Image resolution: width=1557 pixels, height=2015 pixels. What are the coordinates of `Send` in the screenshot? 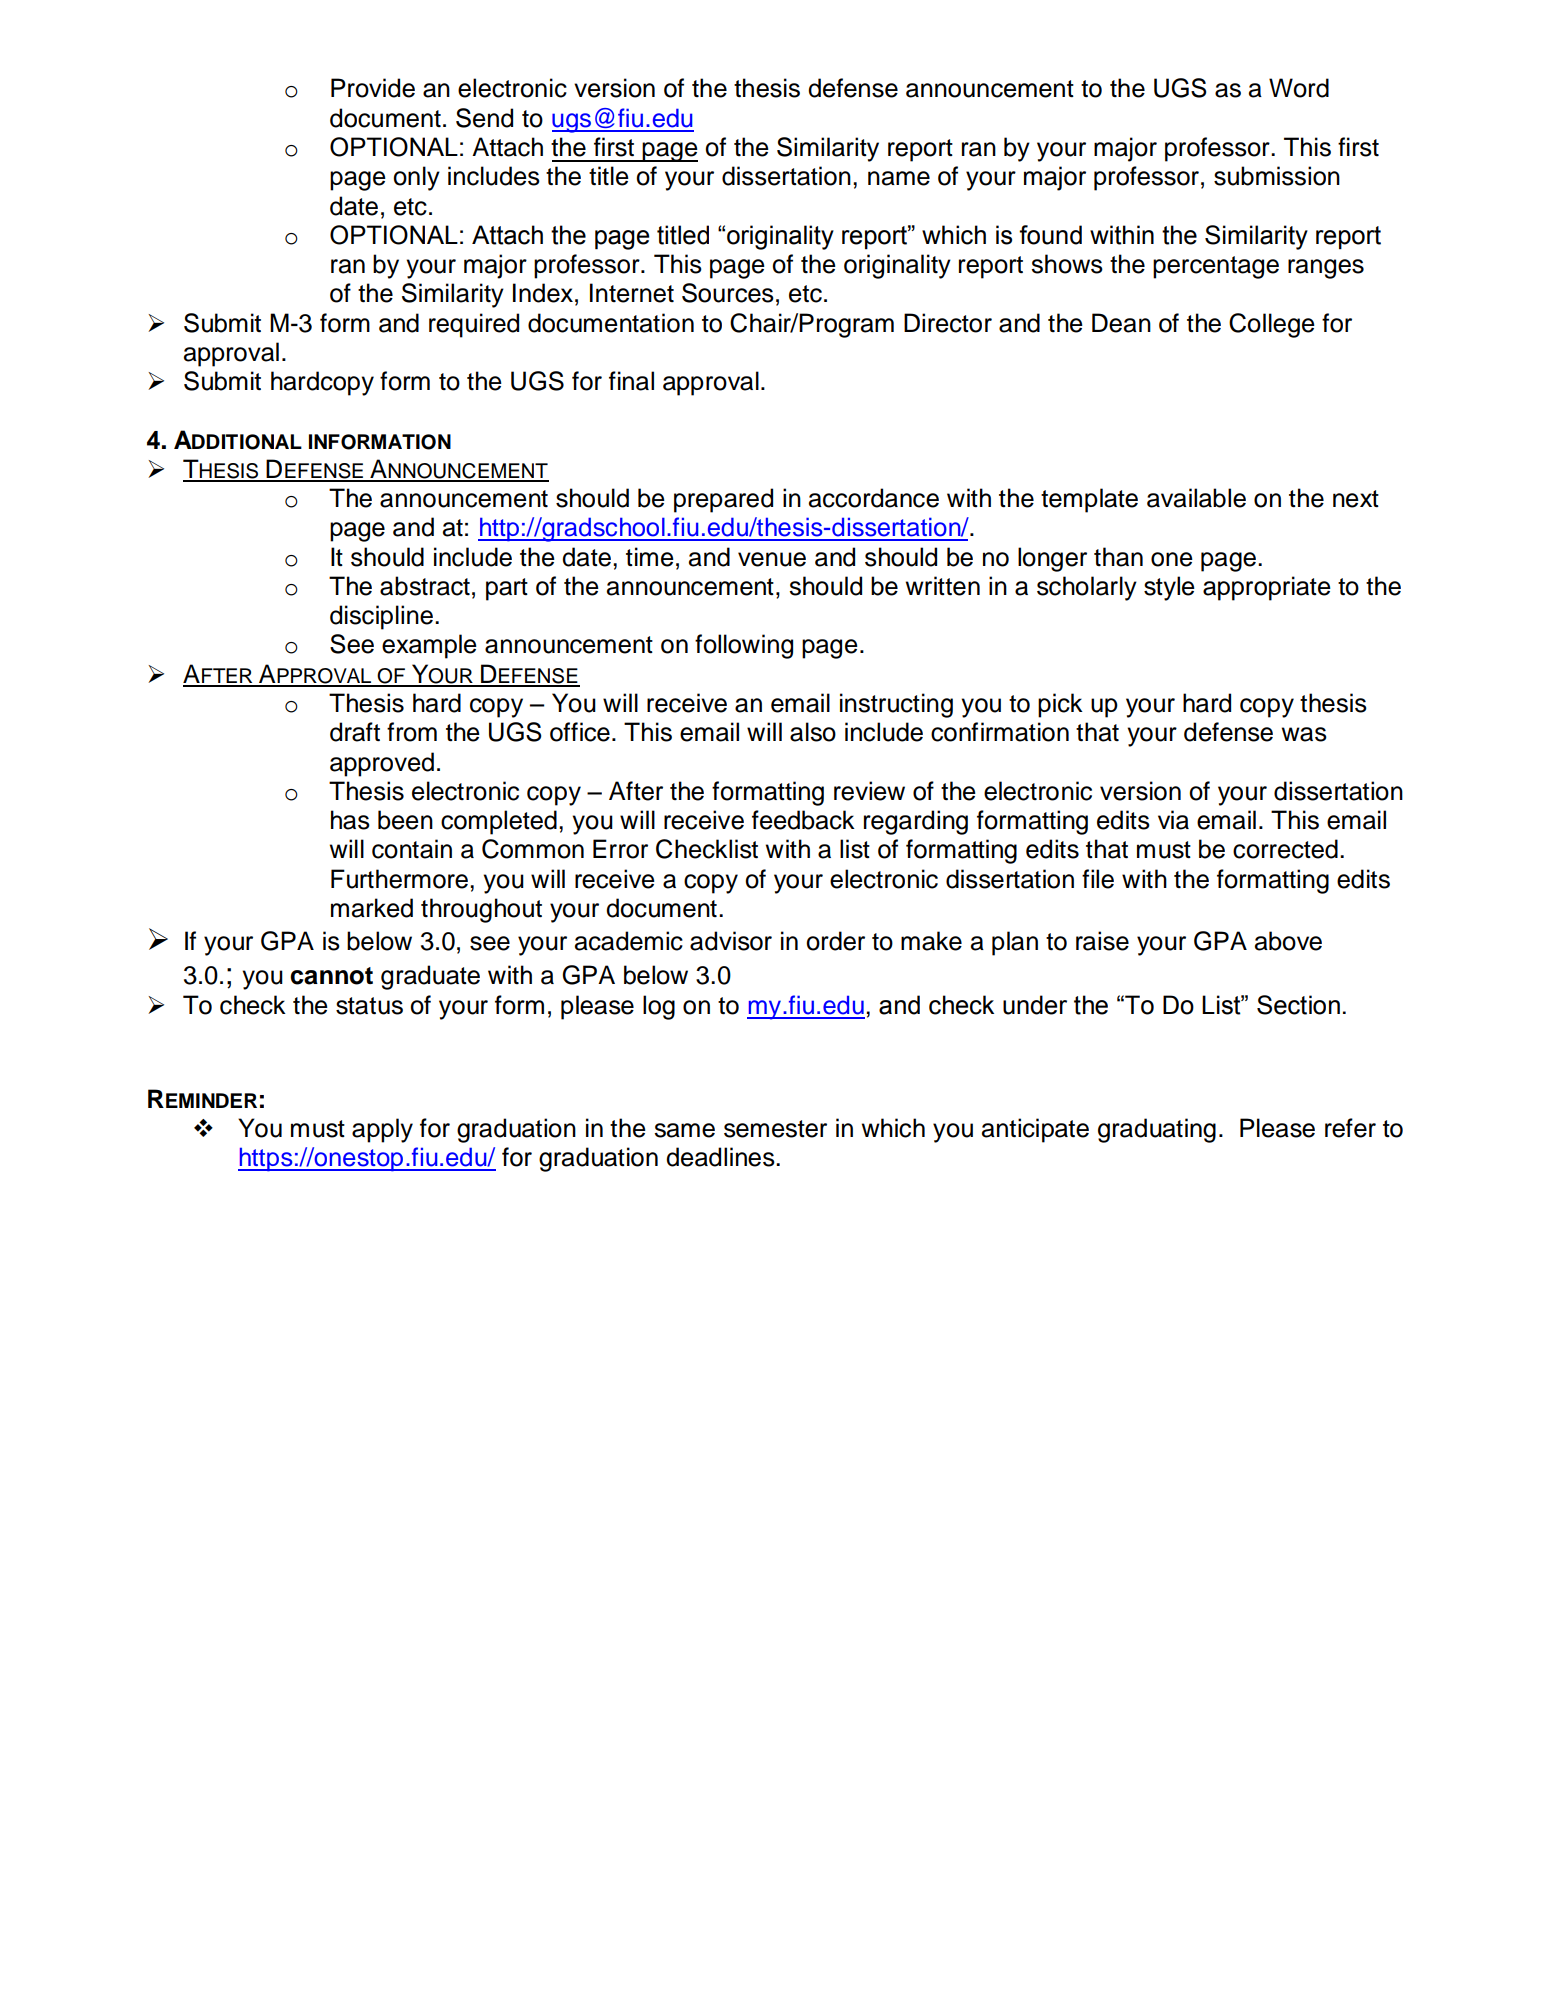 It's located at (484, 118).
